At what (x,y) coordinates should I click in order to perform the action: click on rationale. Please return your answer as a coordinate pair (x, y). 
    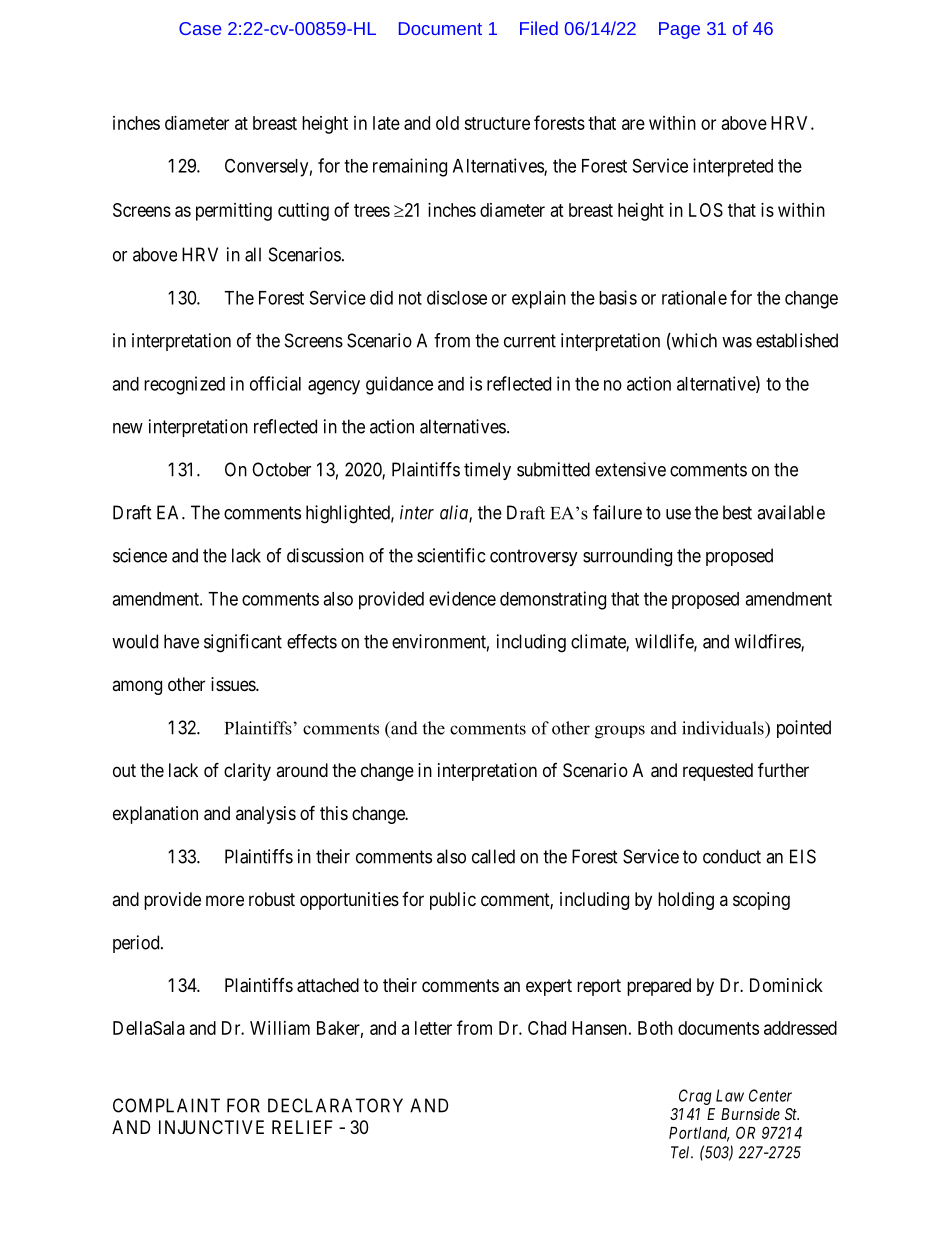
    Looking at the image, I should click on (694, 297).
